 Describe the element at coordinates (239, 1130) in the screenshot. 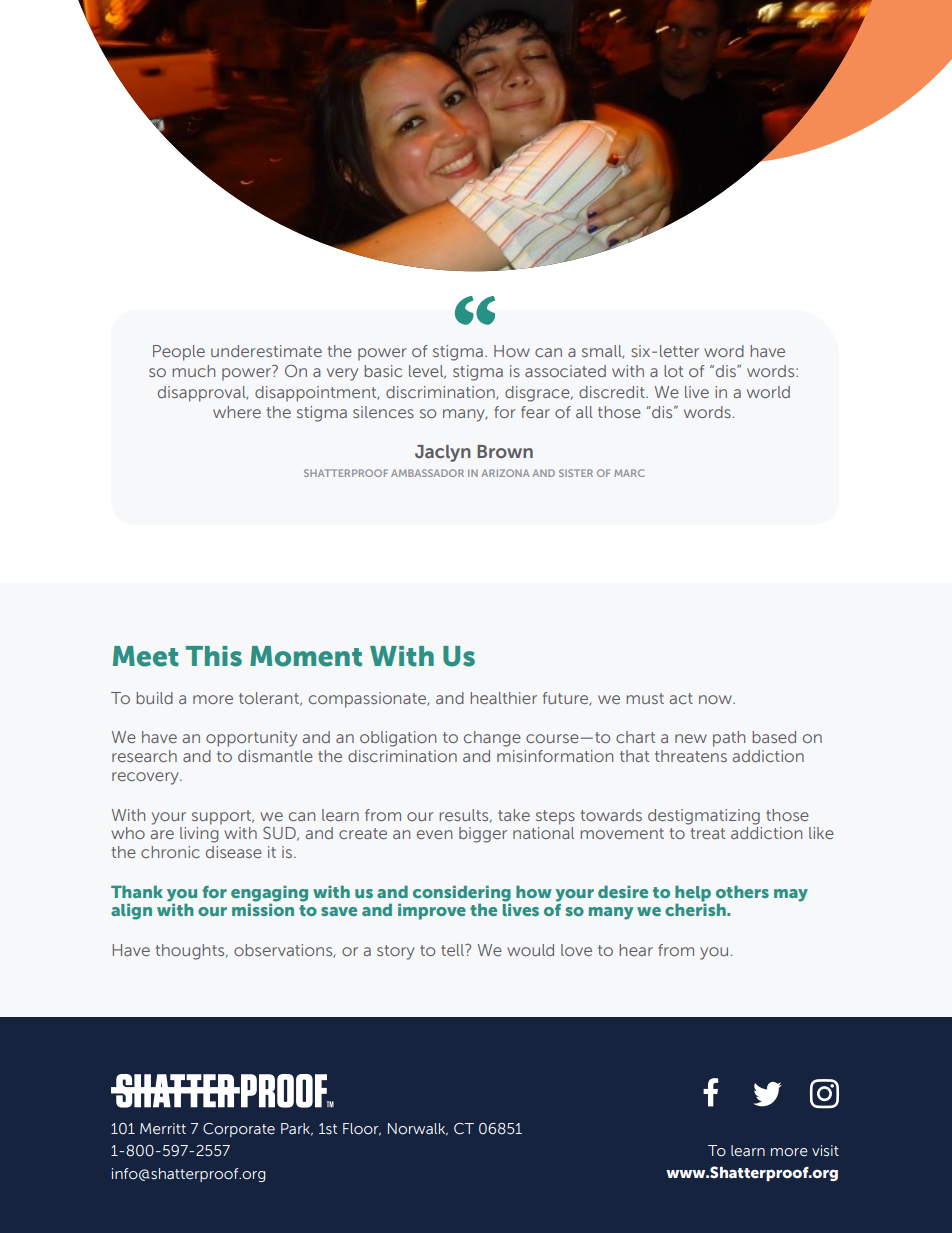

I see `Corporate` at that location.
